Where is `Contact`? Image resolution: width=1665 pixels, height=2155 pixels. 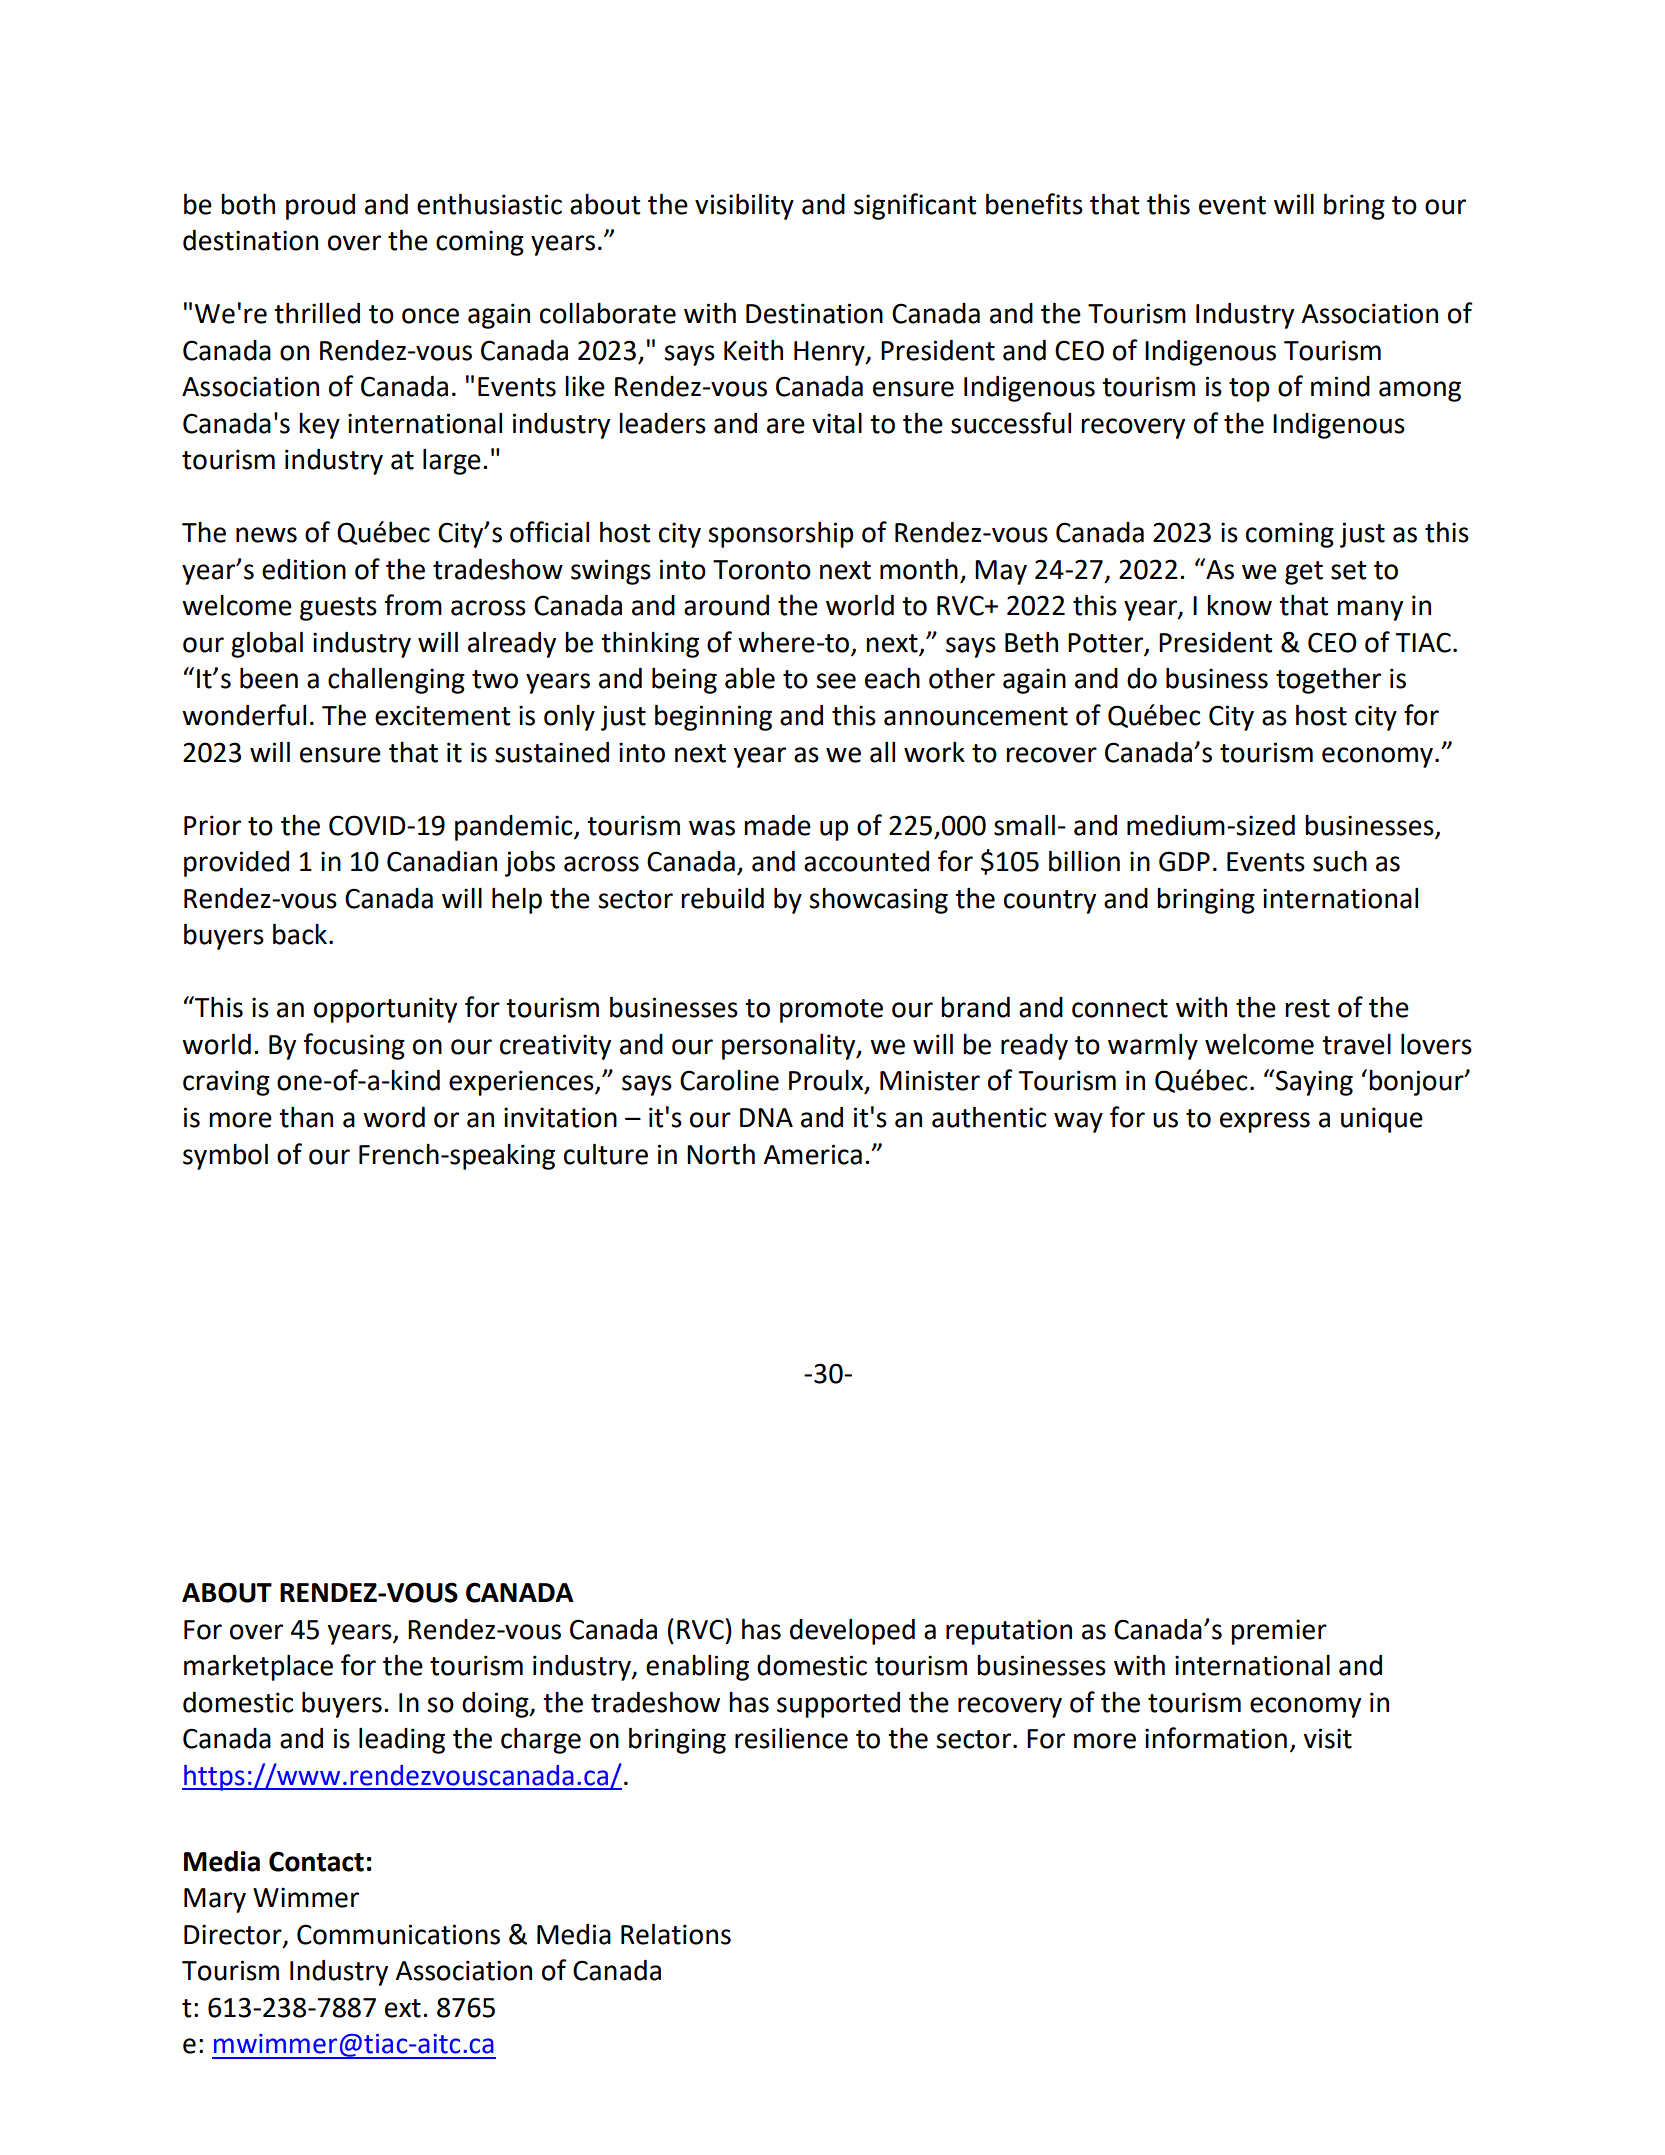
Contact is located at coordinates (316, 1861).
